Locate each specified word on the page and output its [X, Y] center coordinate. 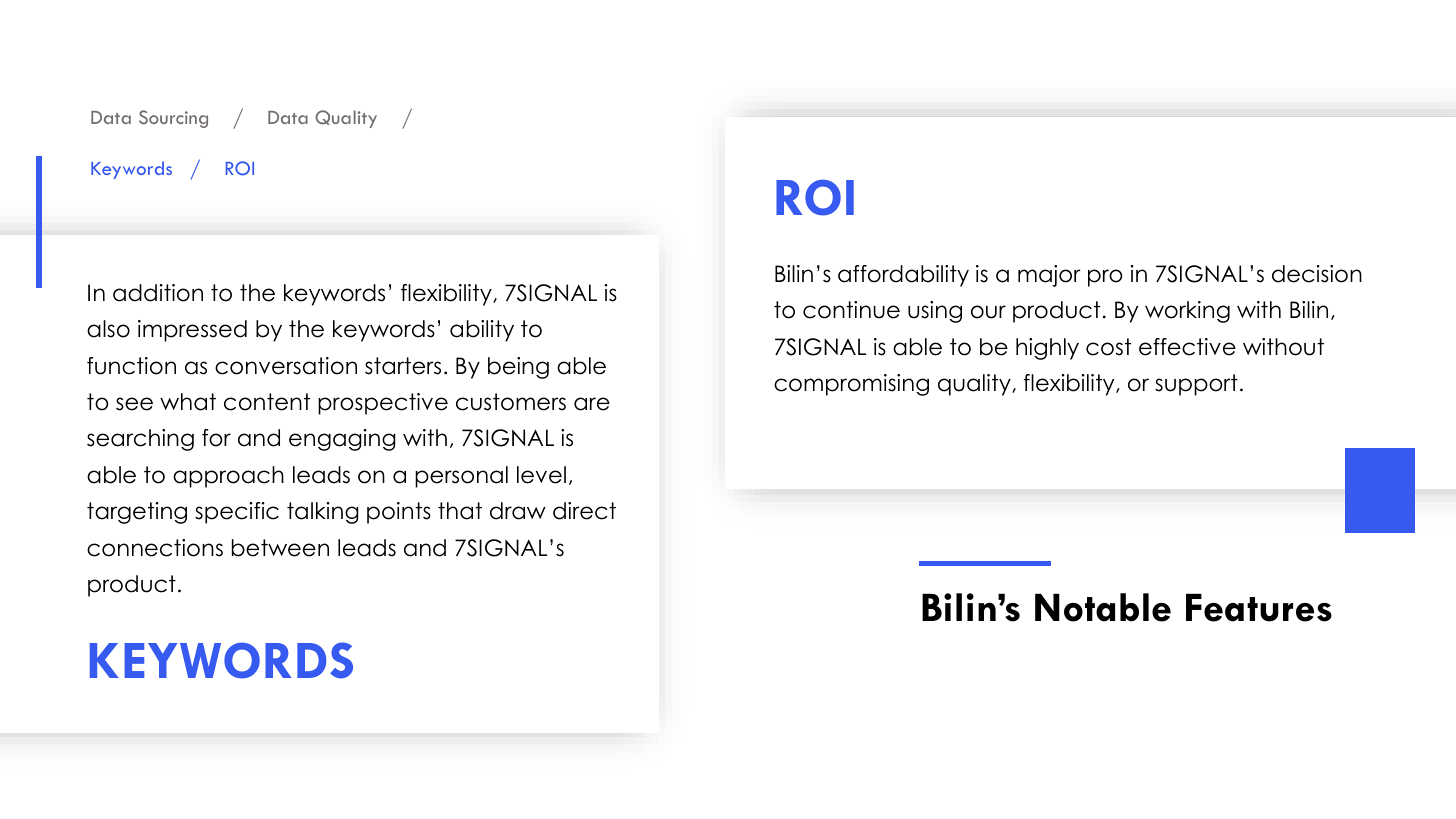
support [1196, 385]
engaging [342, 440]
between [280, 548]
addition [158, 293]
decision [1317, 274]
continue [851, 310]
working [1187, 312]
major [1049, 276]
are [592, 404]
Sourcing [173, 119]
